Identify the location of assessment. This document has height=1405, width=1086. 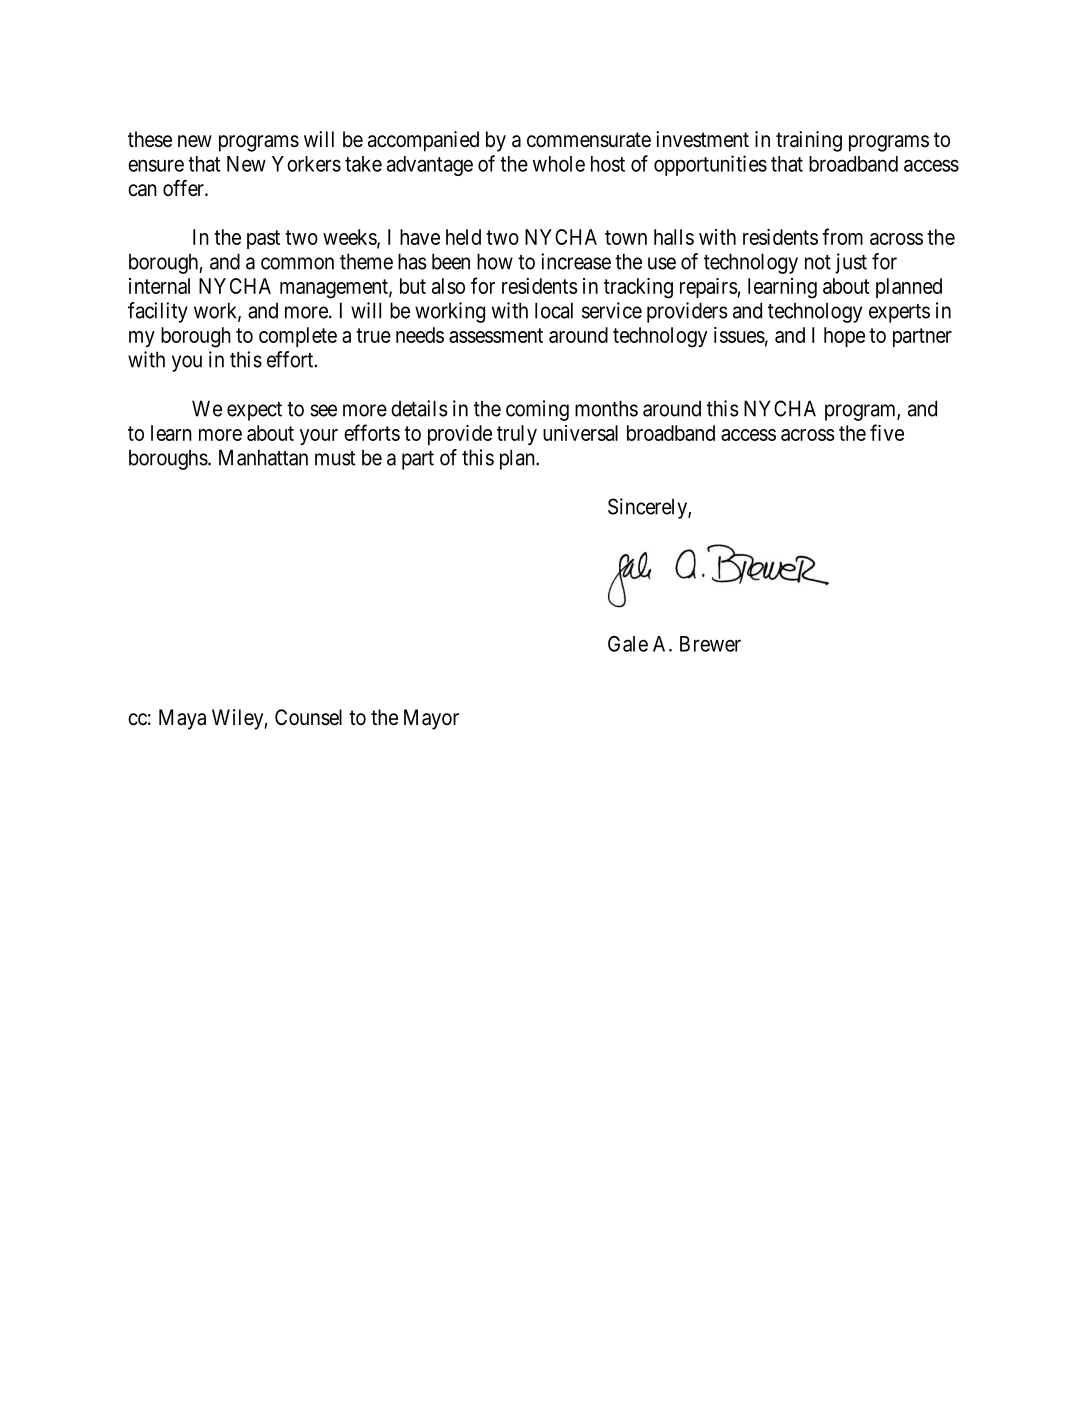
(496, 335).
